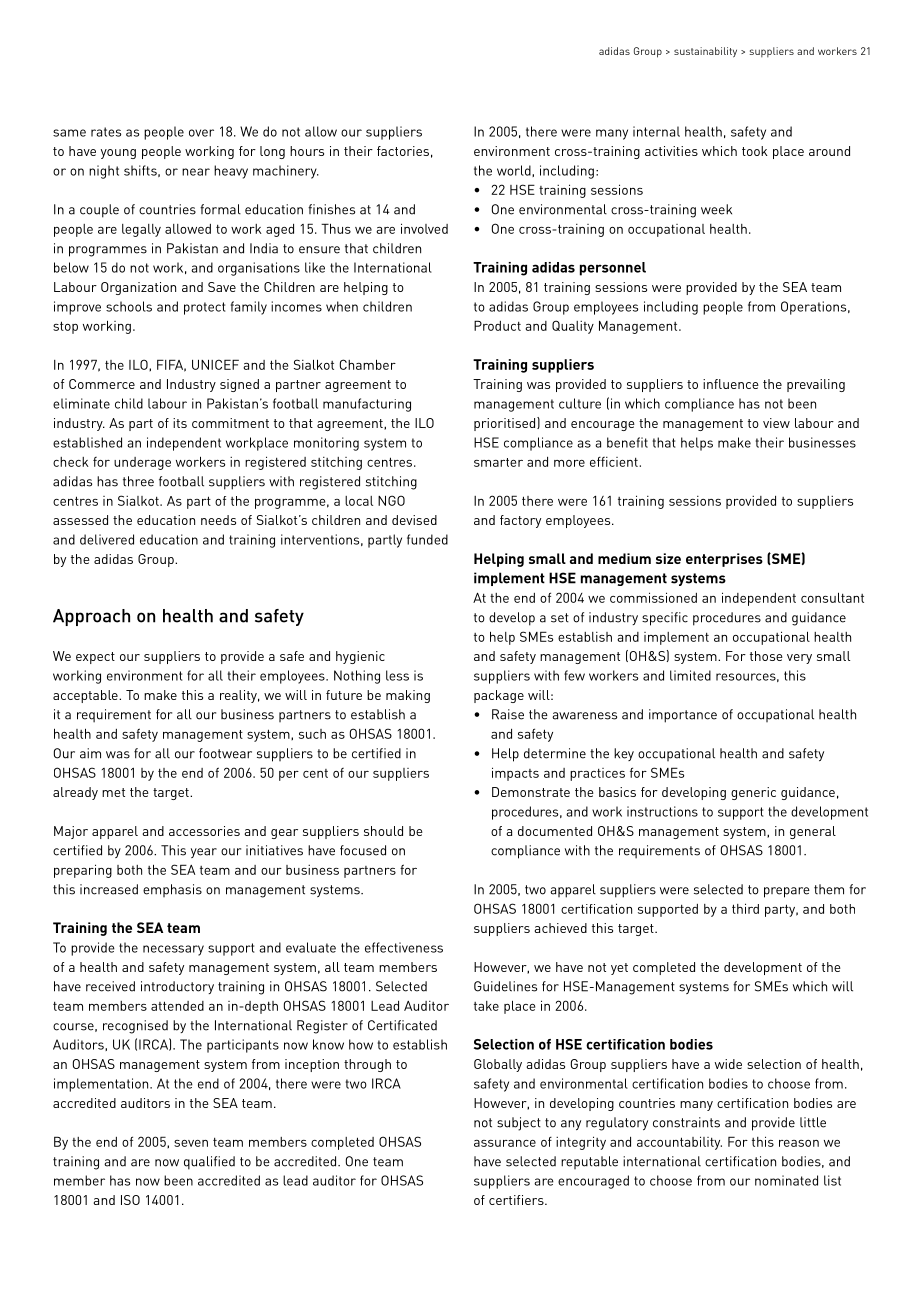 This page has width=924, height=1307. I want to click on aim, so click(90, 753).
